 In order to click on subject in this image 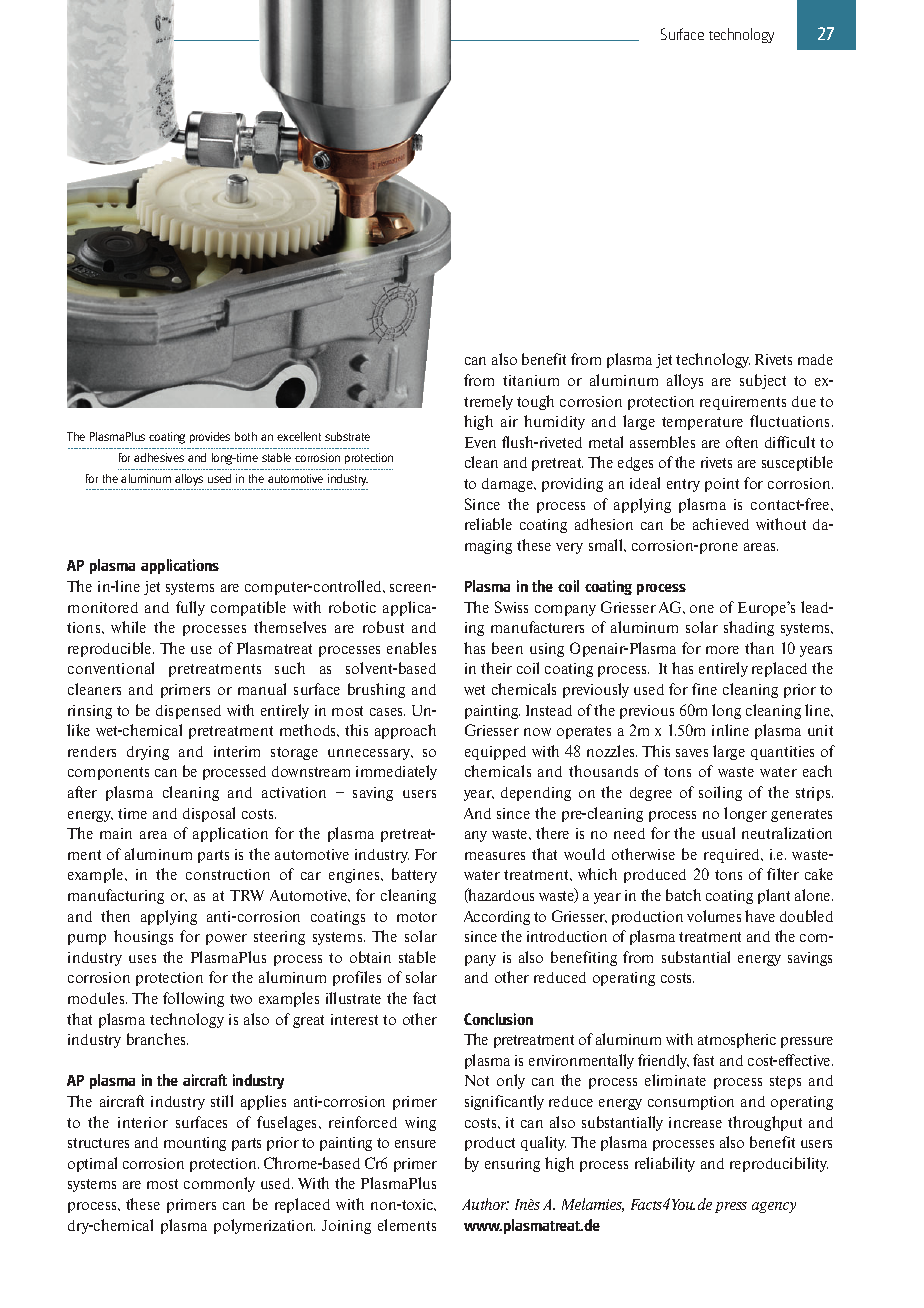, I will do `click(763, 381)`.
